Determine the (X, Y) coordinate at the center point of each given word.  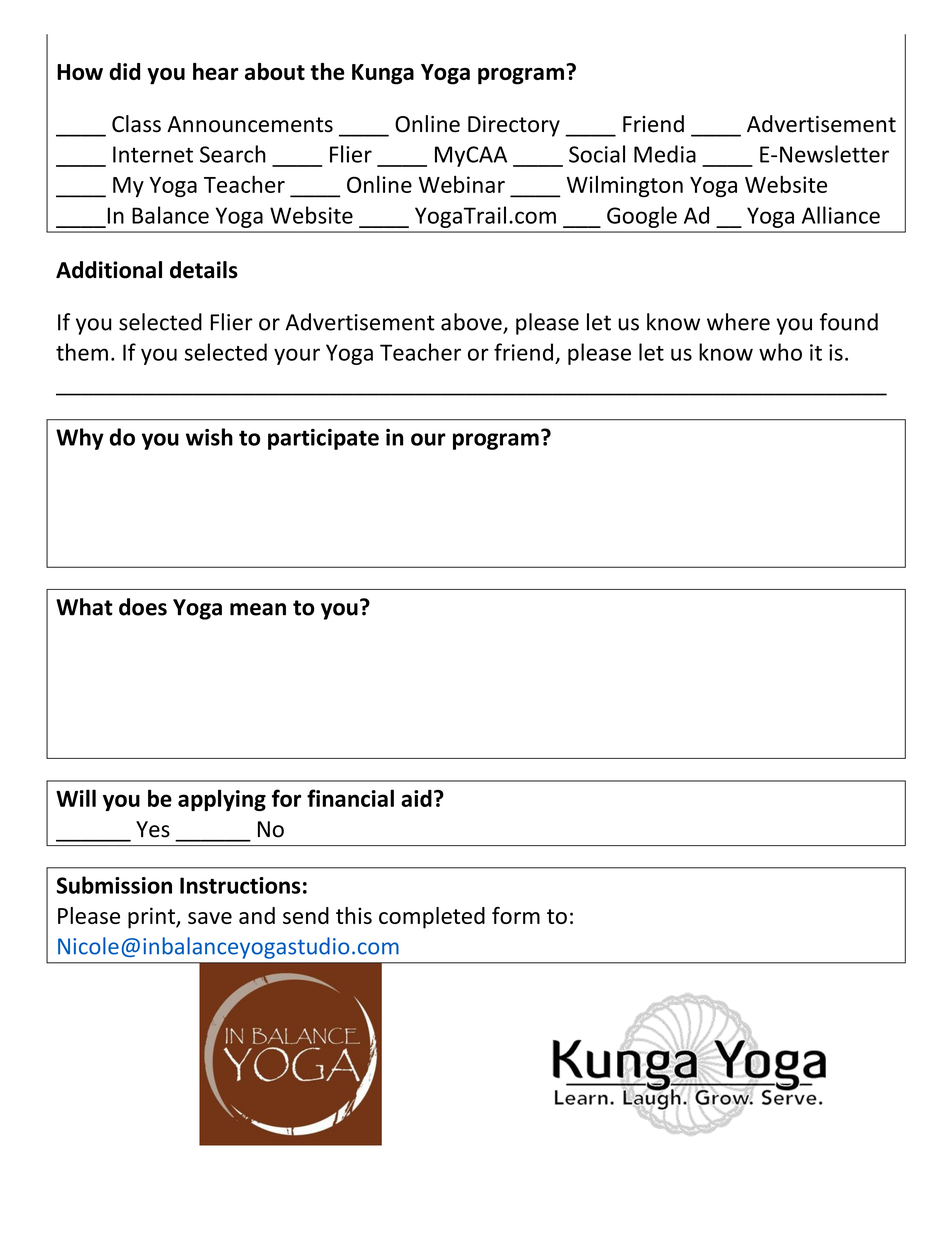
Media (665, 154)
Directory (514, 126)
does (143, 607)
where (738, 322)
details (204, 270)
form (516, 915)
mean (258, 609)
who (780, 352)
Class (136, 124)
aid (416, 798)
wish (209, 437)
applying (222, 800)
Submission (114, 885)
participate (323, 439)
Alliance (841, 215)
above (472, 323)
